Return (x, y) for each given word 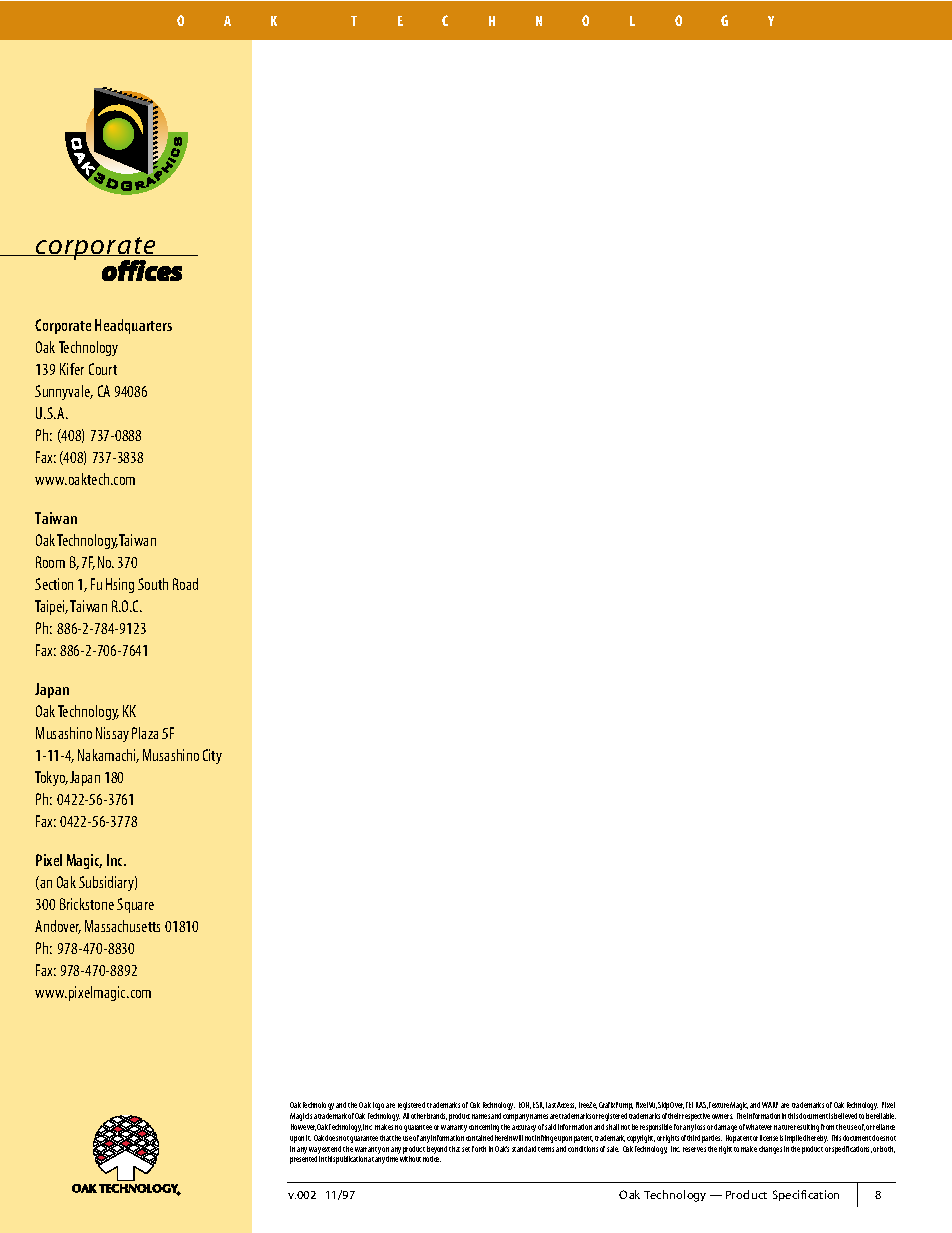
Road (185, 584)
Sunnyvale (63, 392)
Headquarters (133, 326)
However (303, 1127)
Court (103, 369)
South (153, 584)
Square (135, 905)
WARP (770, 1105)
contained (479, 1138)
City (212, 756)
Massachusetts (122, 926)
